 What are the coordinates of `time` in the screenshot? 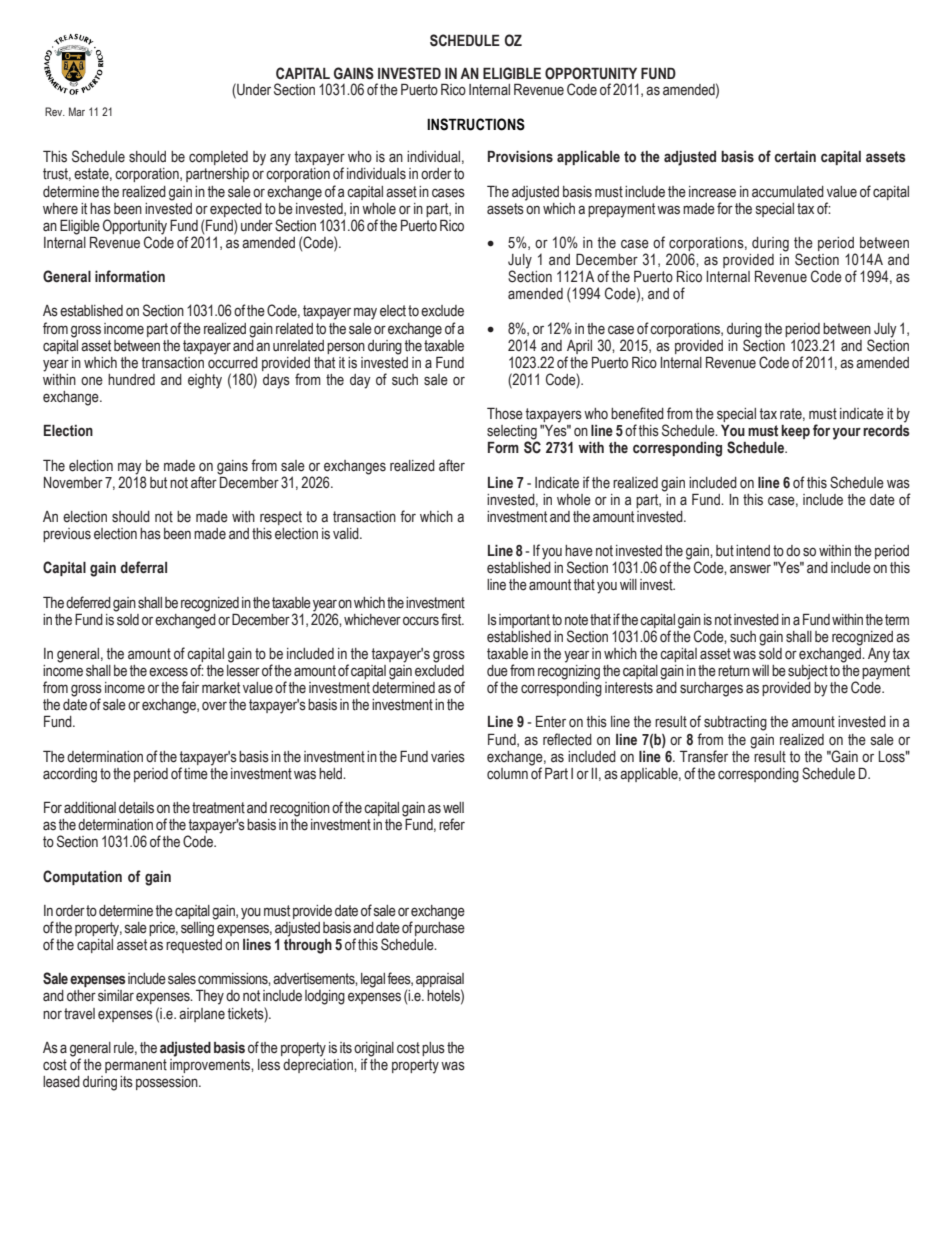 It's located at (196, 774).
